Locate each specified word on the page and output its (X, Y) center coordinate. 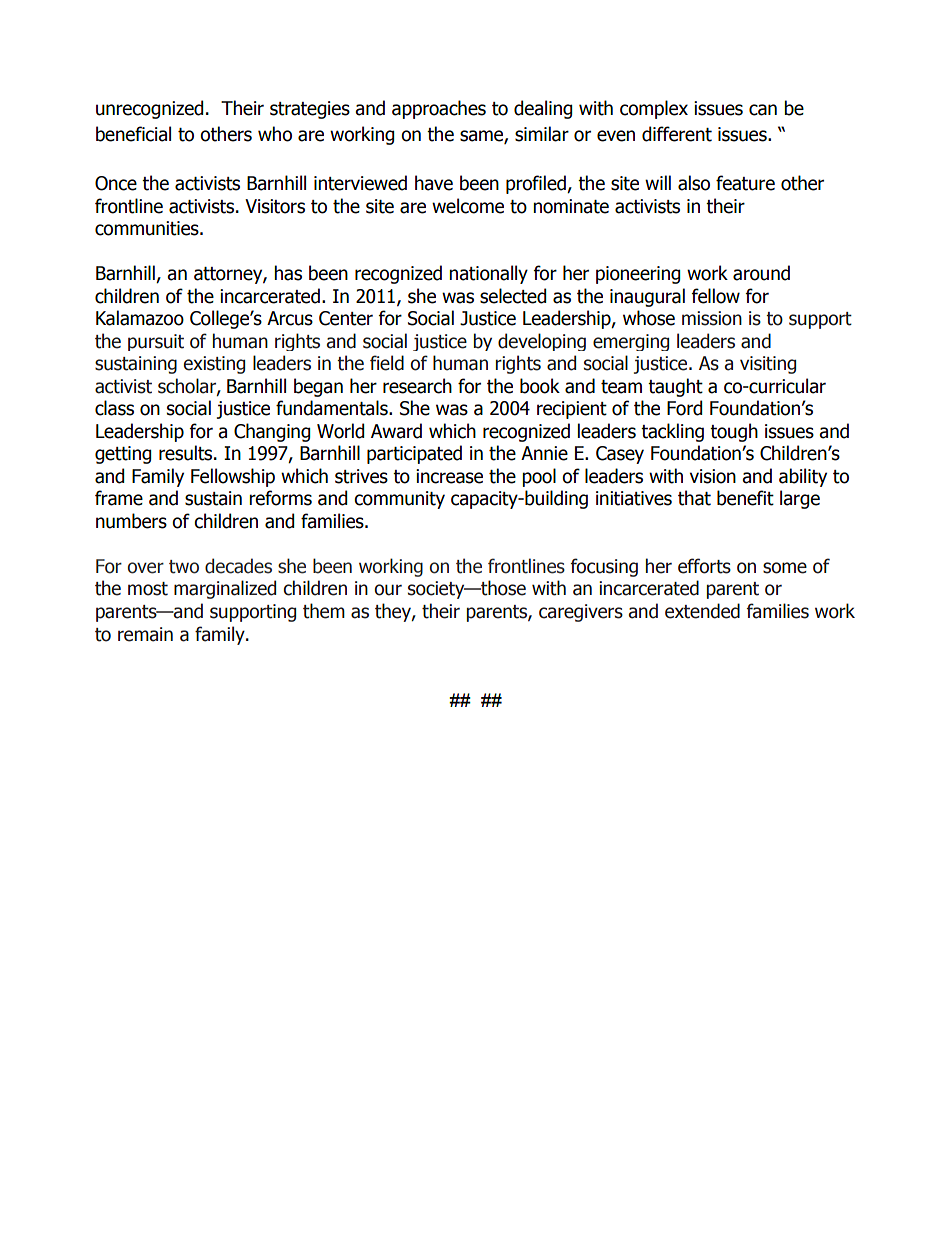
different (677, 134)
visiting (768, 365)
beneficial (133, 134)
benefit (745, 498)
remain (145, 634)
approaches (439, 109)
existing (214, 365)
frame (119, 498)
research (417, 386)
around (761, 273)
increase (449, 476)
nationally (488, 274)
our (388, 590)
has (288, 273)
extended (702, 611)
